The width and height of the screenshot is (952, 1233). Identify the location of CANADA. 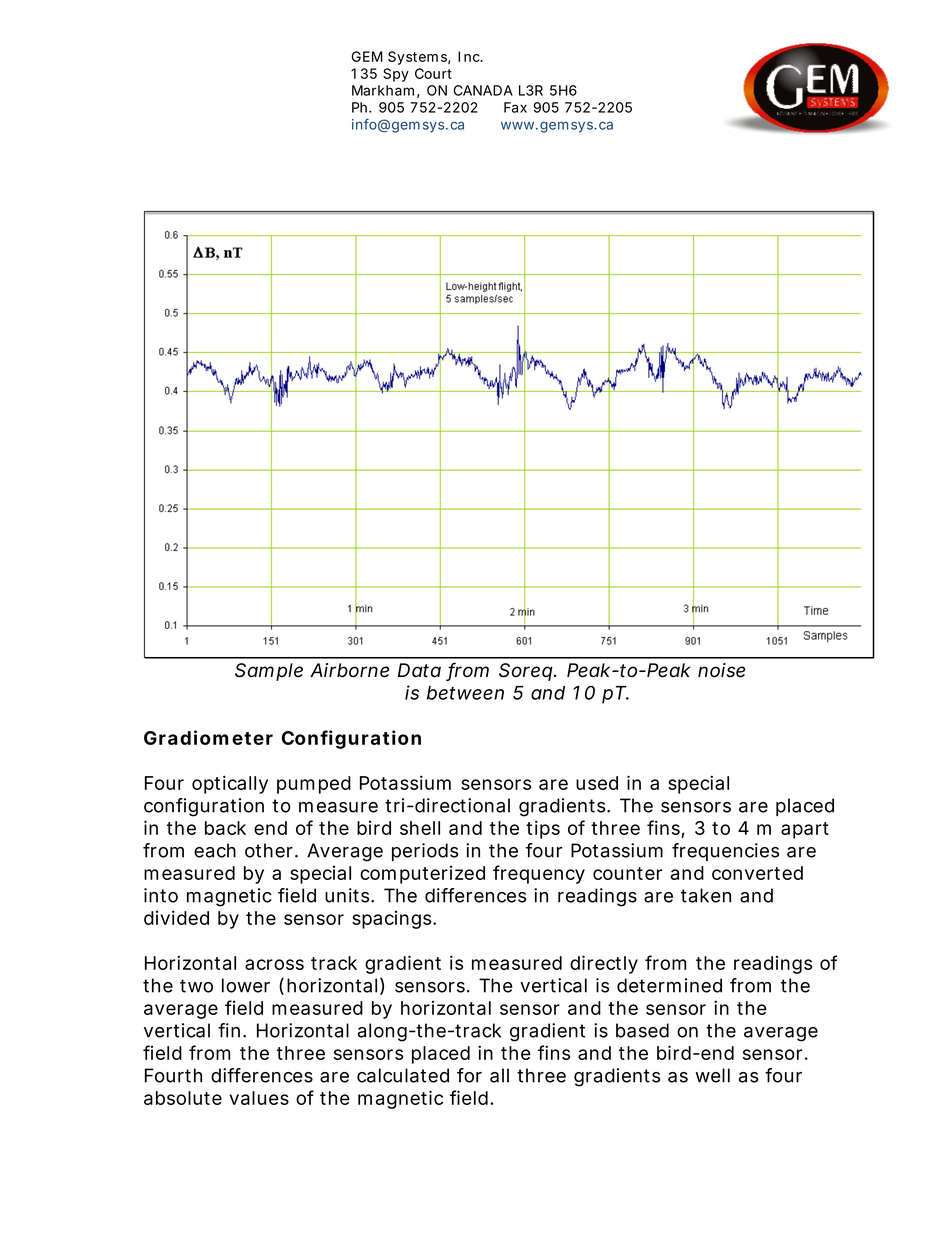
(483, 90).
